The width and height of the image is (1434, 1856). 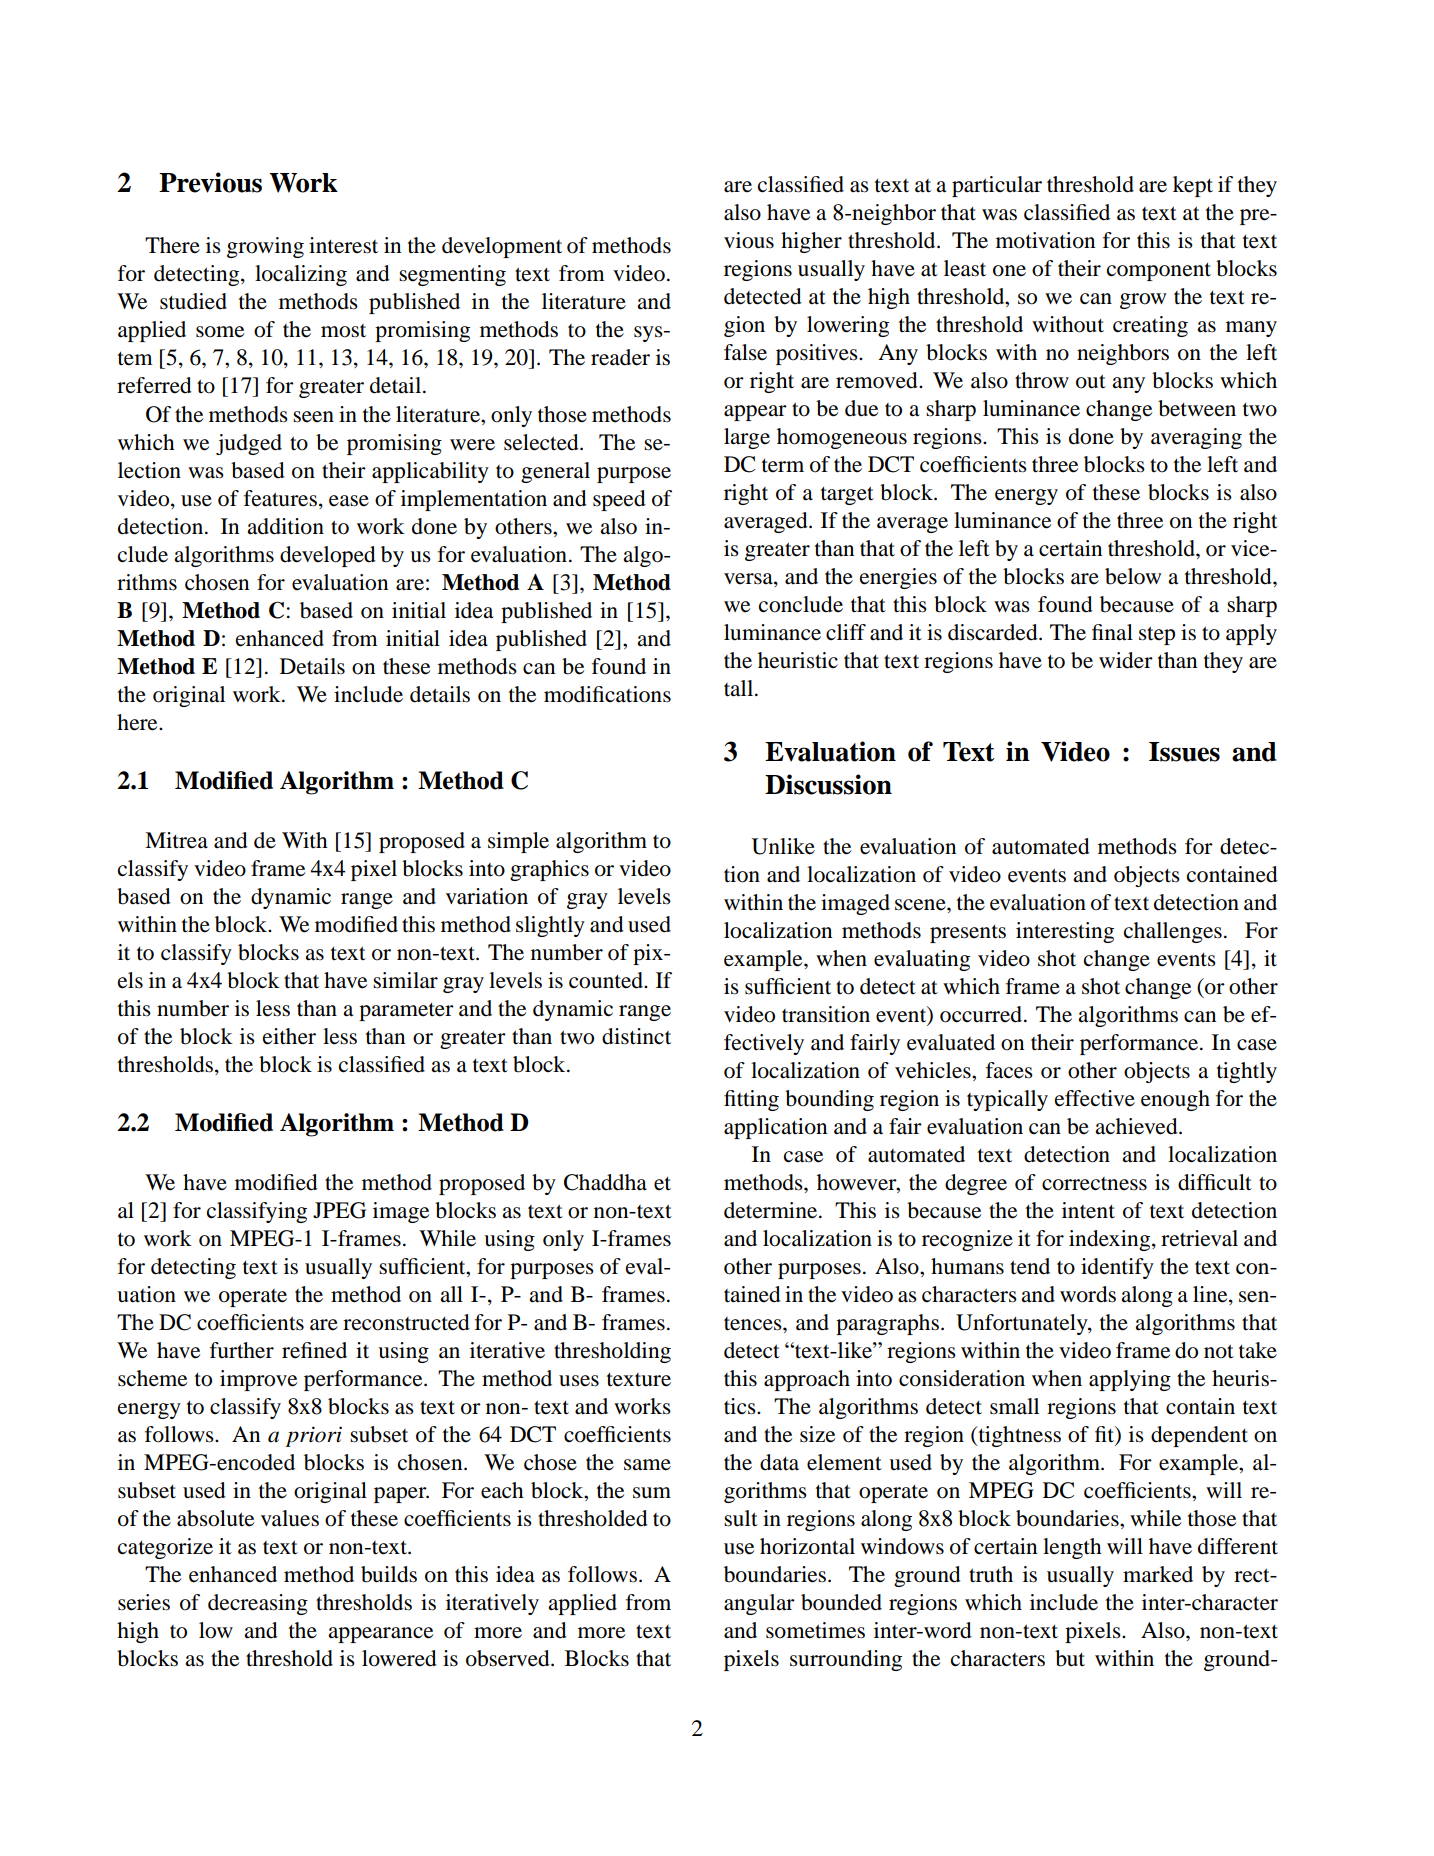 What do you see at coordinates (605, 1182) in the image?
I see `Chaddha` at bounding box center [605, 1182].
